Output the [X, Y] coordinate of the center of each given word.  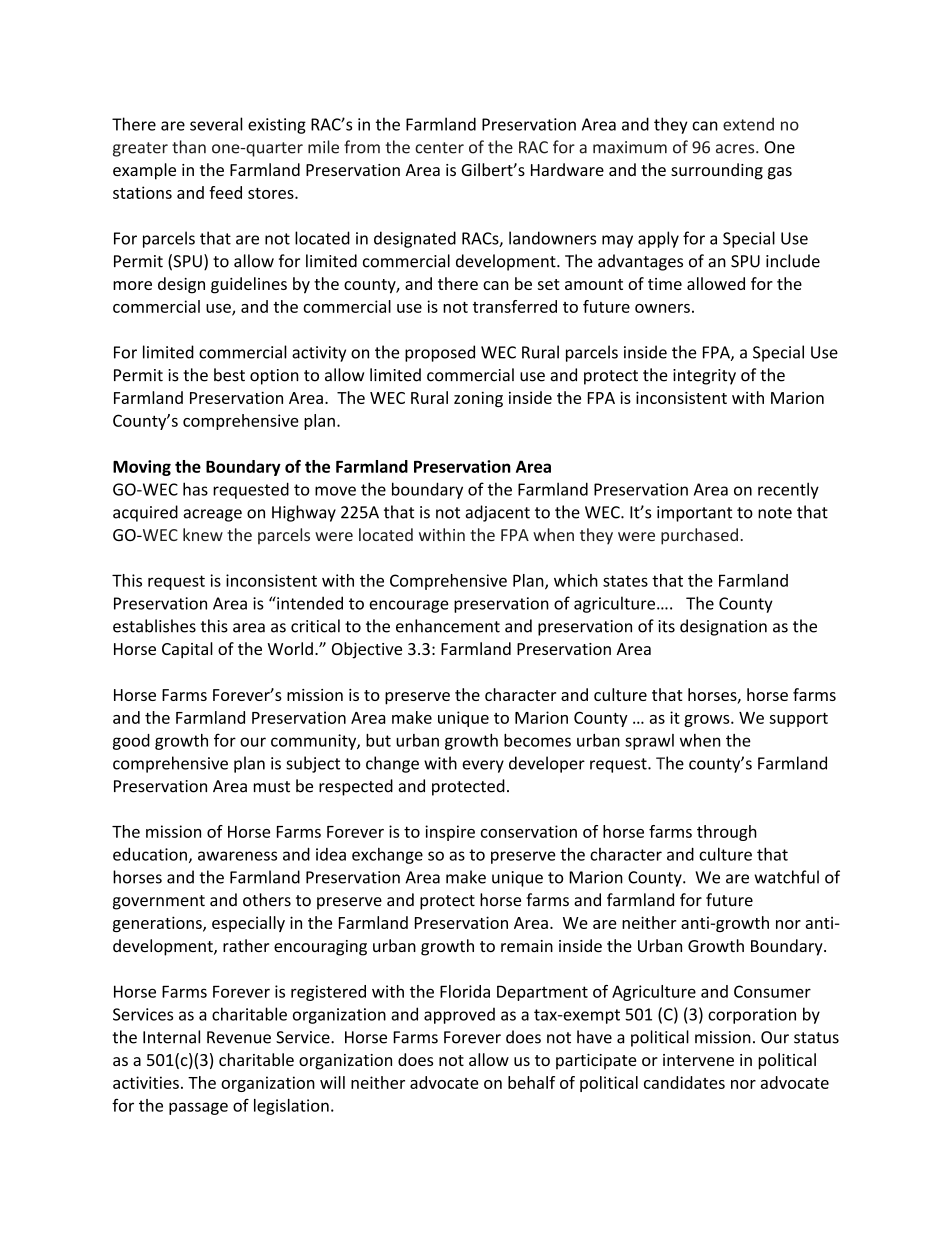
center [439, 148]
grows [708, 721]
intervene [698, 1060]
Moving [142, 468]
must [272, 787]
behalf [531, 1082]
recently [788, 490]
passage [198, 1108]
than [189, 147]
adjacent [498, 513]
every [483, 766]
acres [736, 149]
